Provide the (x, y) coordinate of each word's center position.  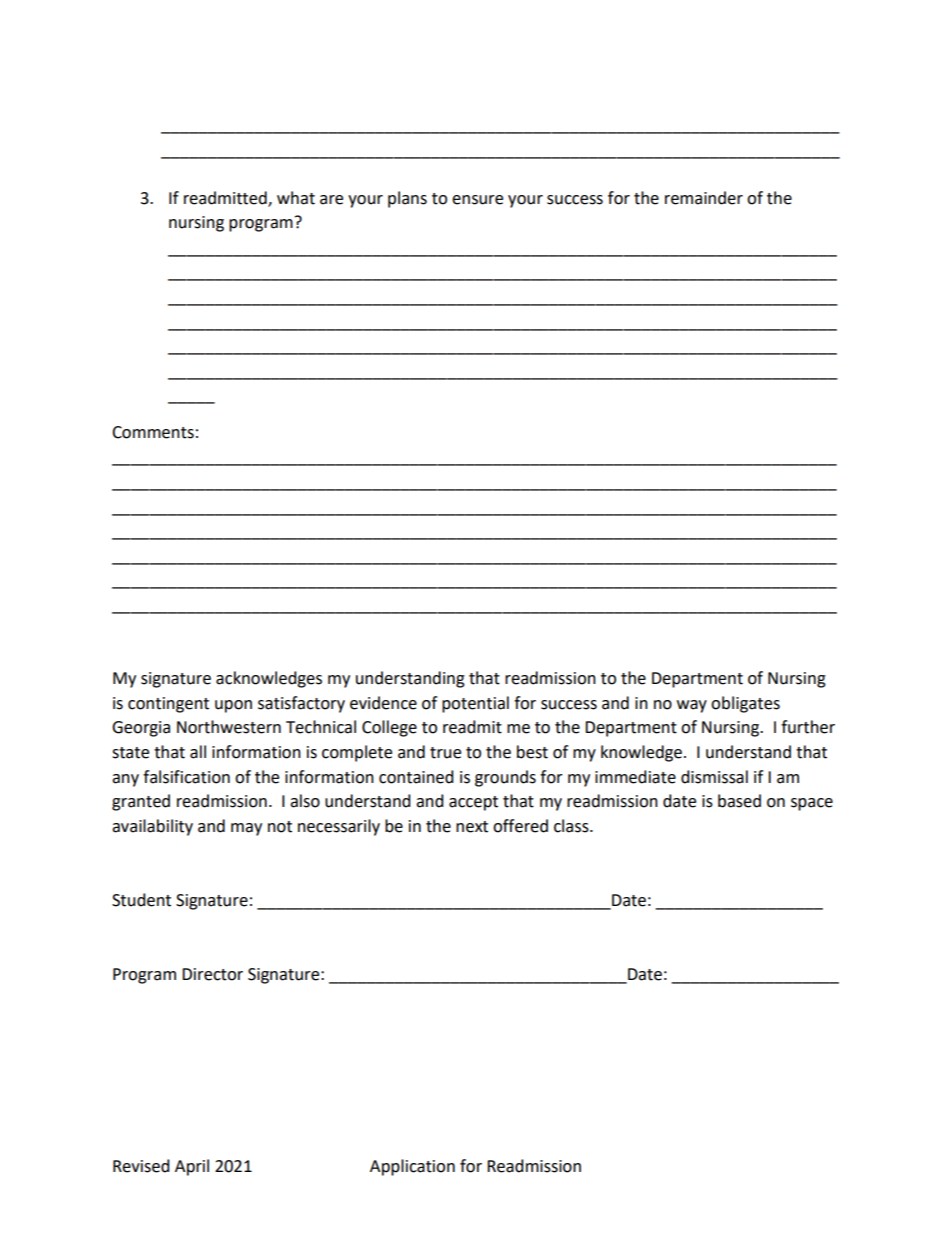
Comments (153, 432)
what (296, 198)
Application (412, 1167)
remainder (704, 198)
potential (475, 704)
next (472, 827)
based (739, 801)
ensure (477, 200)
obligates (745, 704)
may (246, 829)
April (192, 1167)
